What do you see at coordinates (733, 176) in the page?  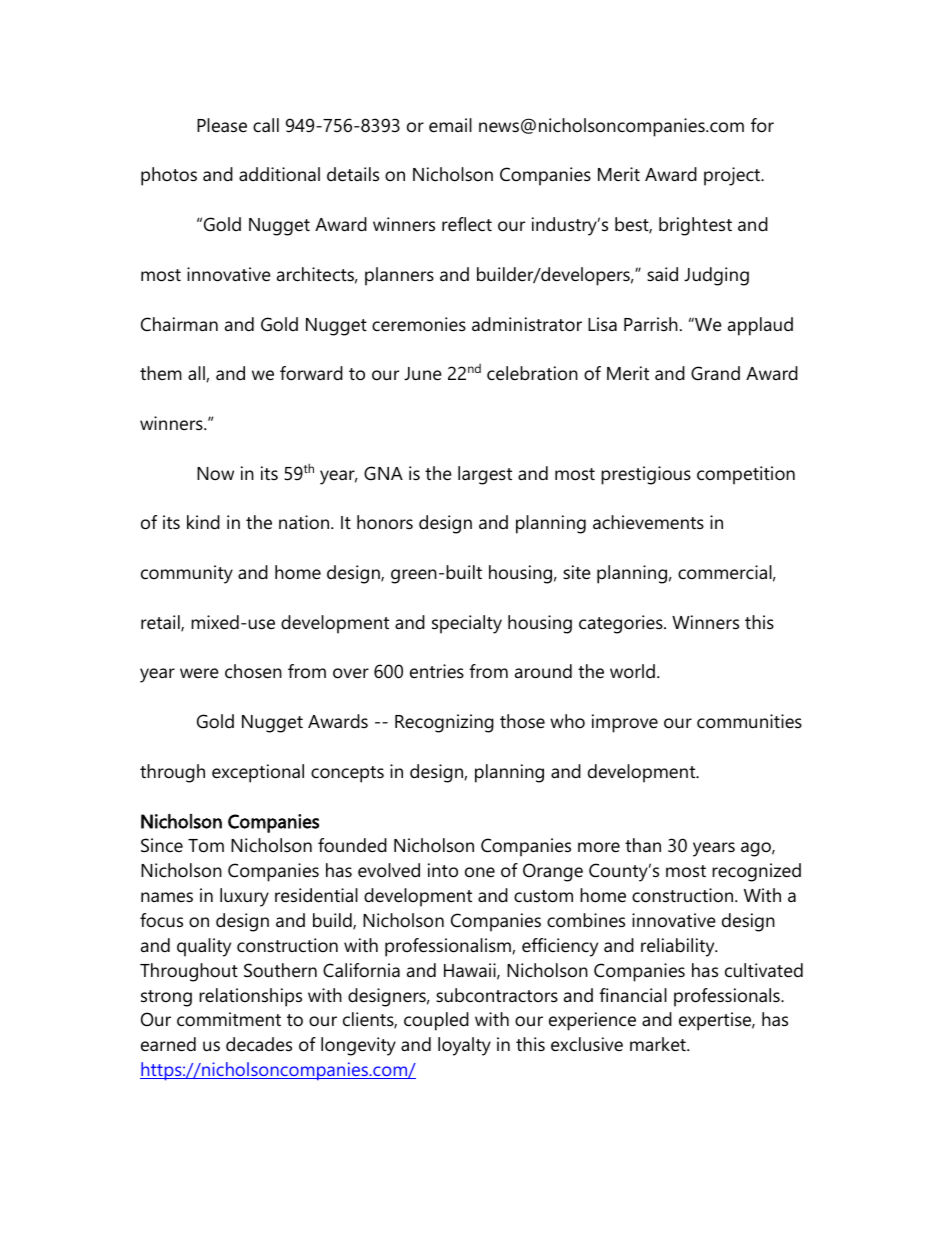 I see `project` at bounding box center [733, 176].
